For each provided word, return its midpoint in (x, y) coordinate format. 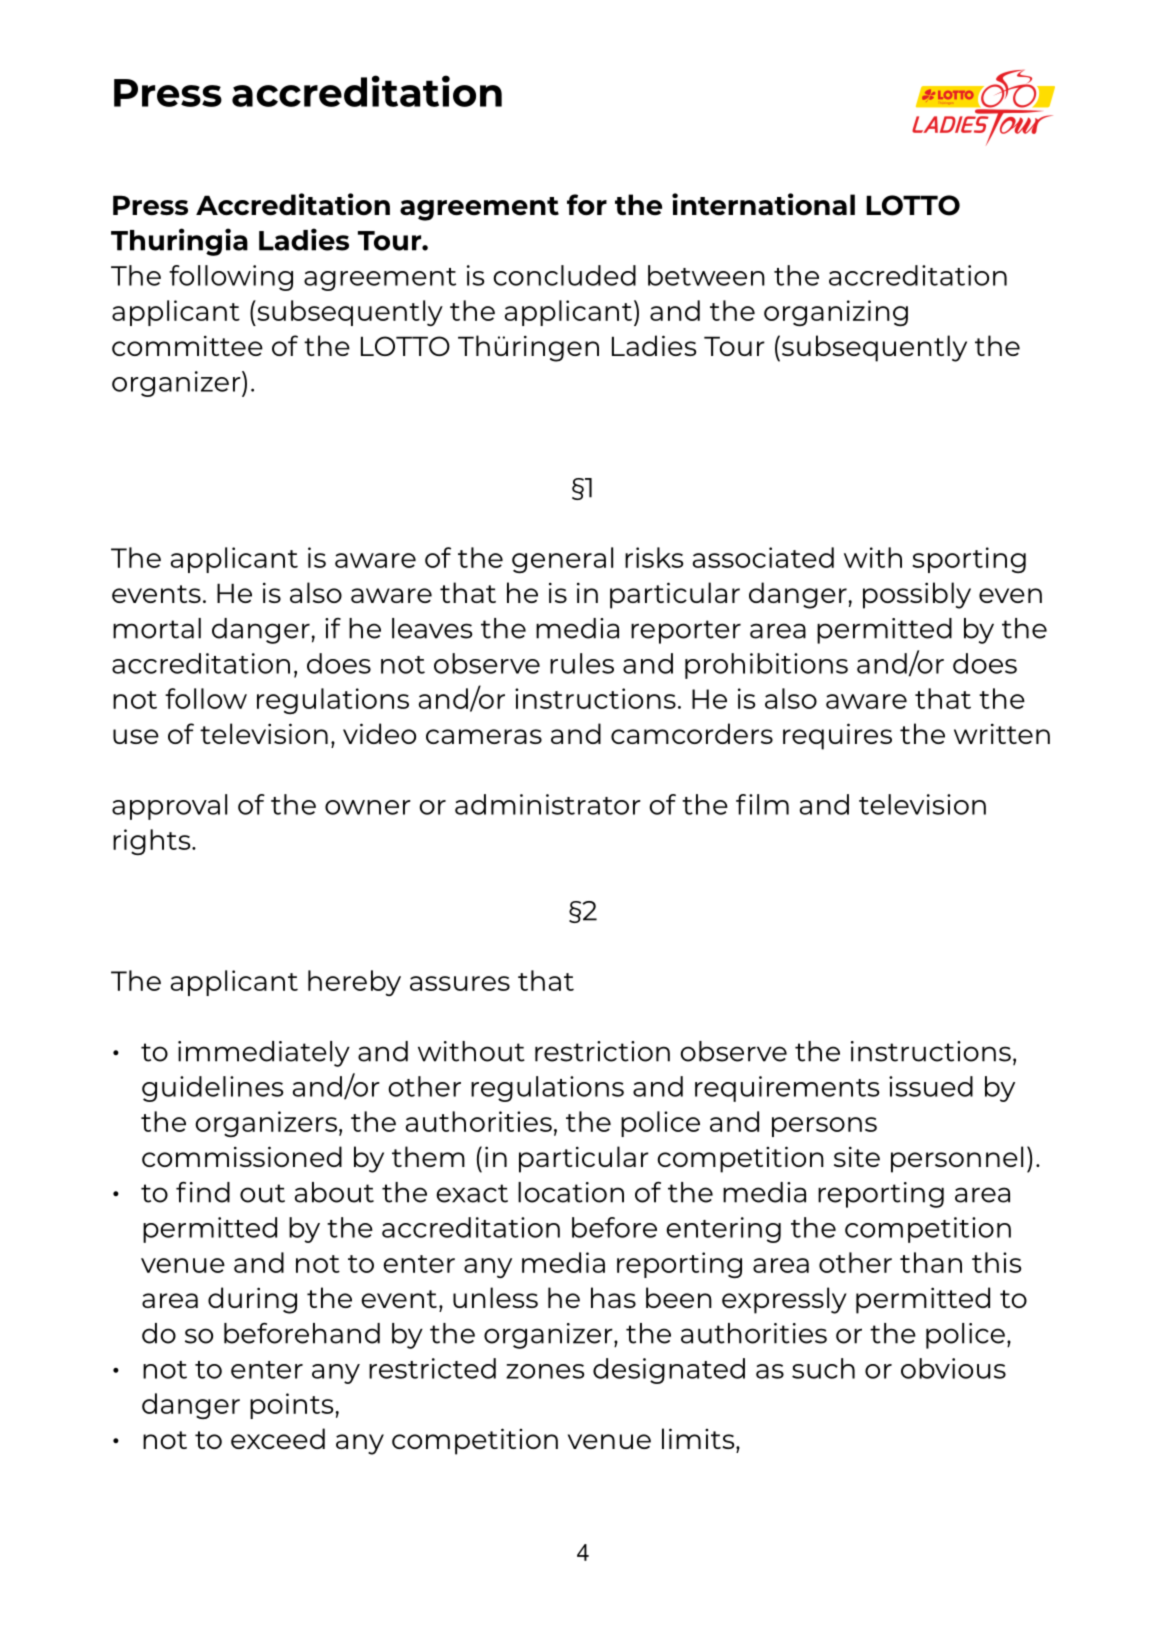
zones (545, 1371)
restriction (602, 1051)
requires (837, 736)
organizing (836, 313)
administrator (548, 804)
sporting (969, 560)
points (292, 1406)
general (562, 560)
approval (169, 807)
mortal (157, 628)
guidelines (213, 1089)
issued (931, 1086)
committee (187, 345)
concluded (564, 275)
